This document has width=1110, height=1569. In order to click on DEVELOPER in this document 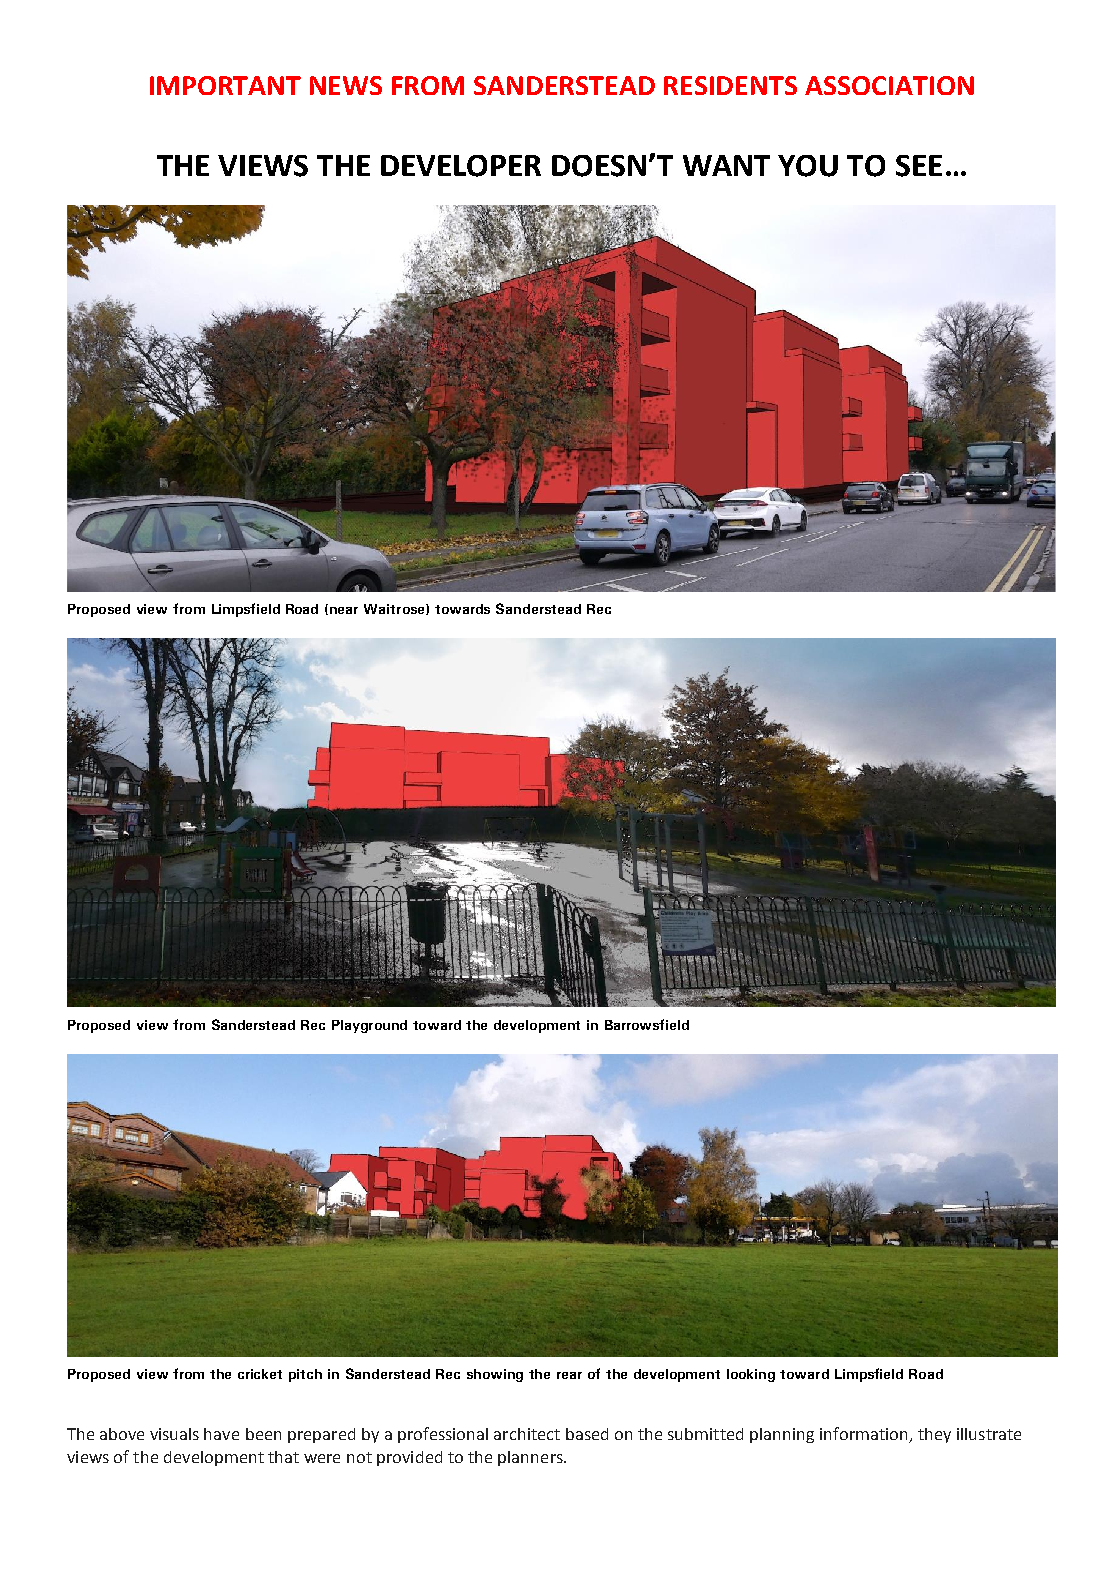, I will do `click(461, 166)`.
